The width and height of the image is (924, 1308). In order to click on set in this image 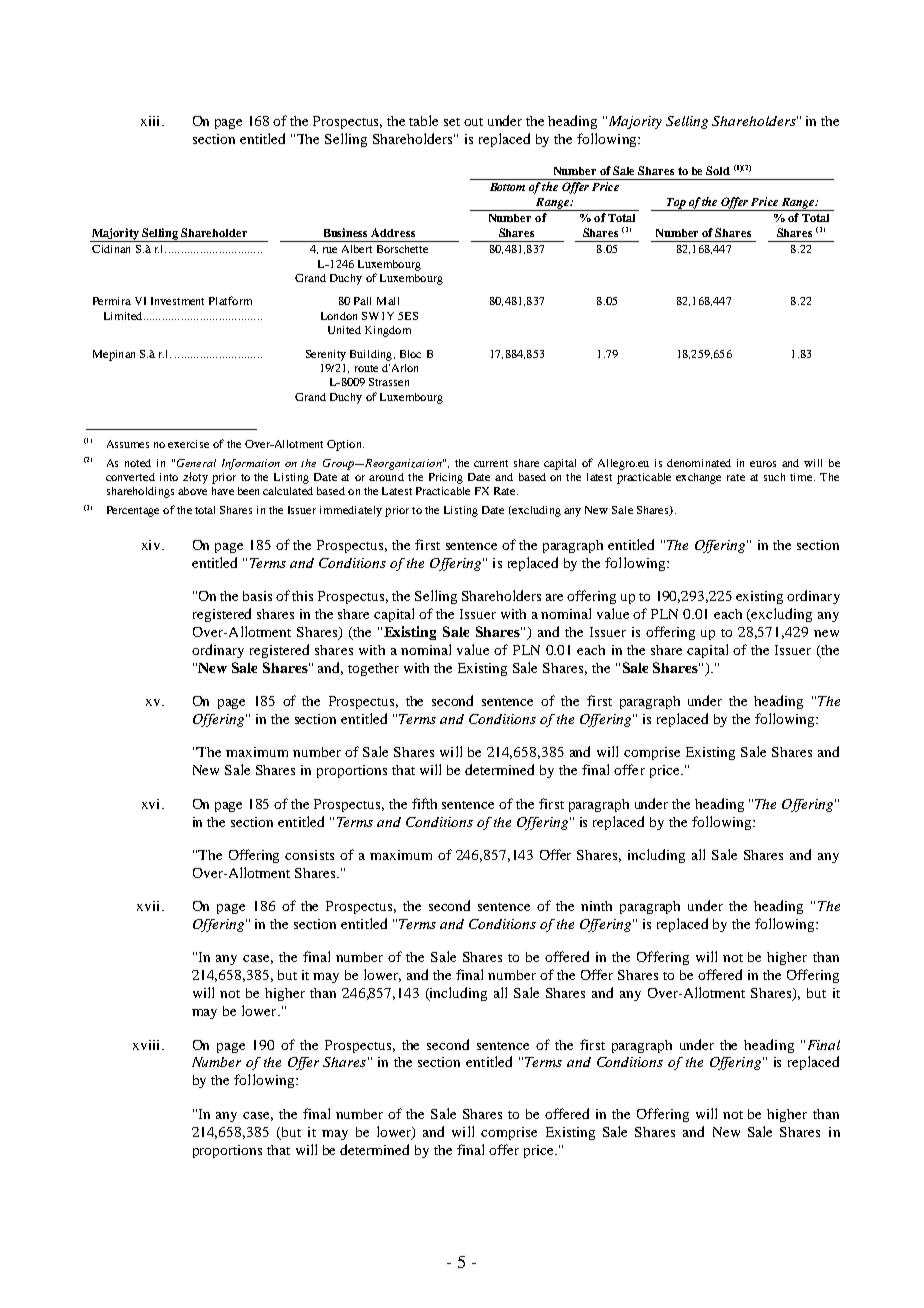, I will do `click(452, 122)`.
